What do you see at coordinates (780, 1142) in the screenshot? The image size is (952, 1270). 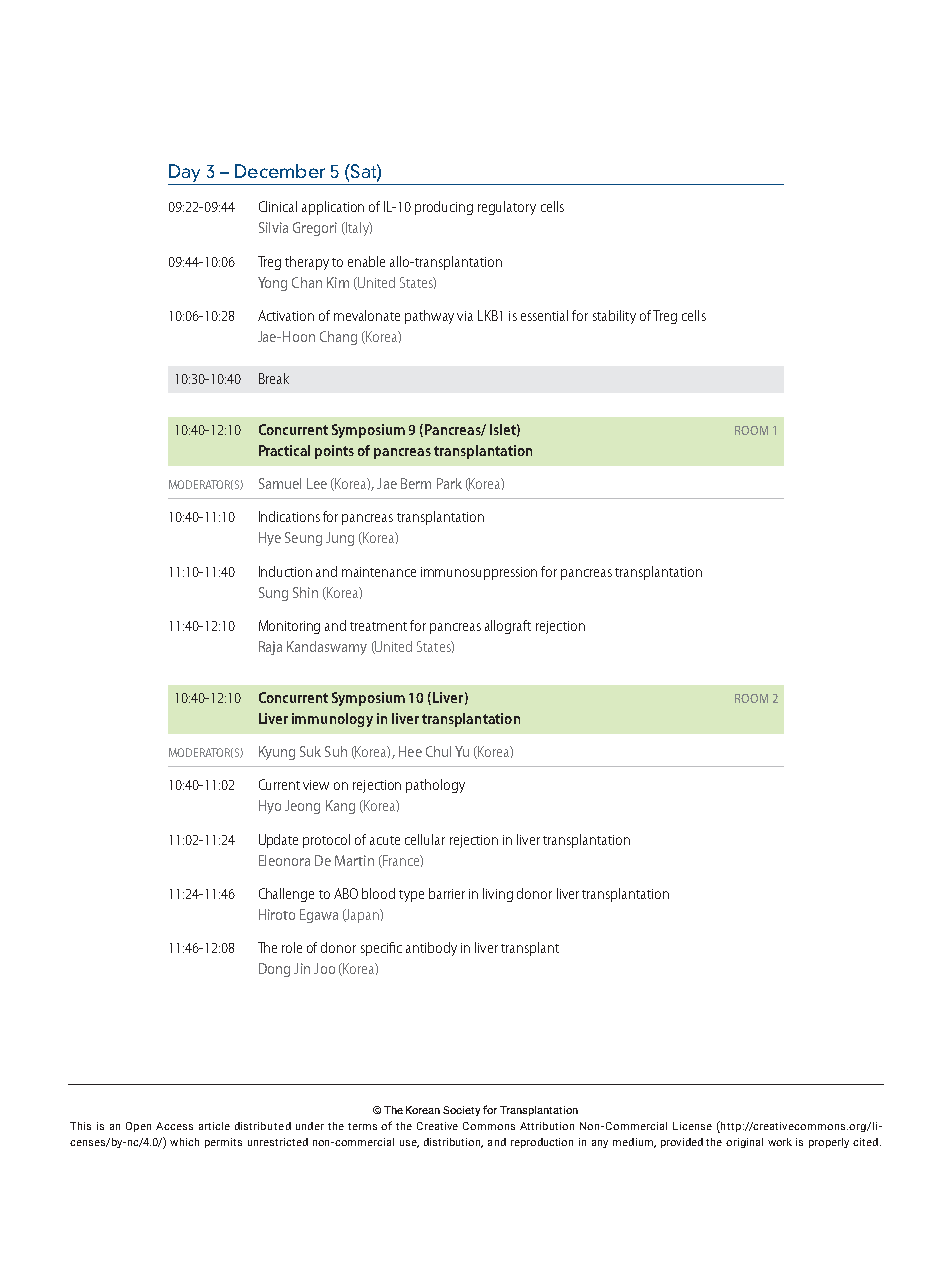 I see `work` at bounding box center [780, 1142].
